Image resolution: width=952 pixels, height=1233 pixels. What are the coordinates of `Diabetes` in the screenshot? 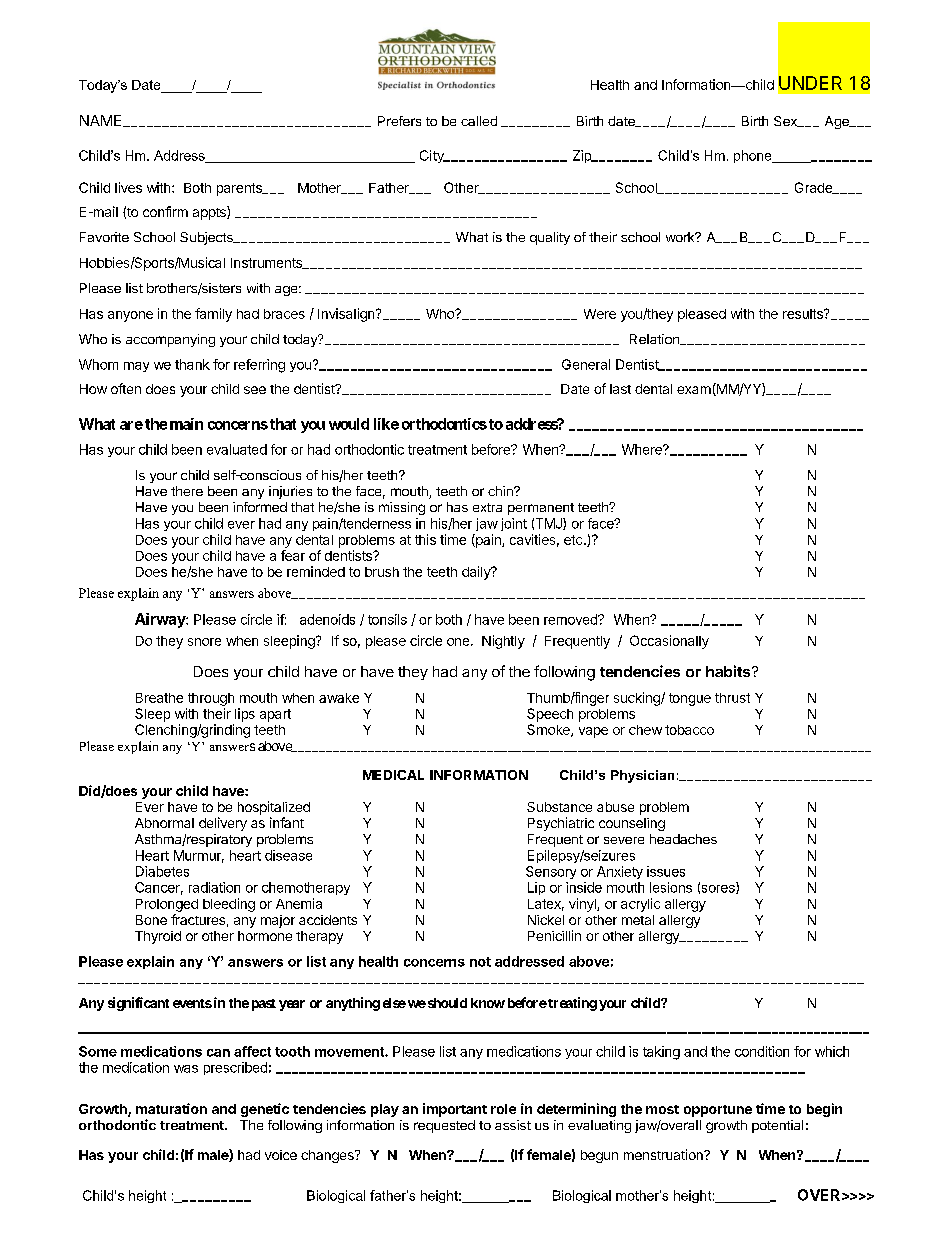 It's located at (162, 871).
